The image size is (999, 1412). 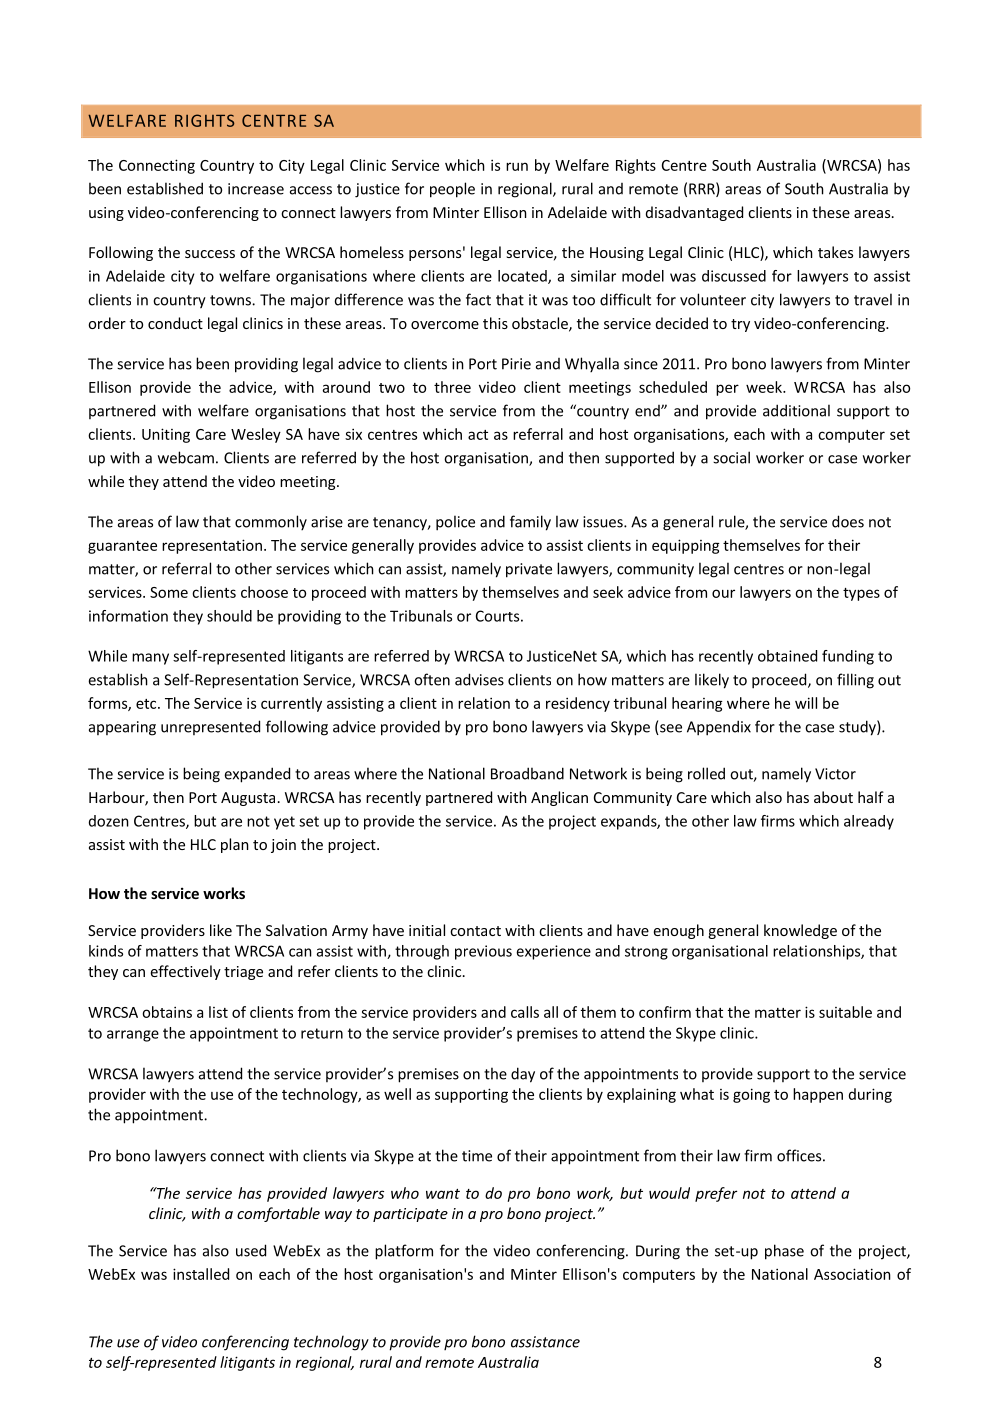 I want to click on increase, so click(x=256, y=189).
